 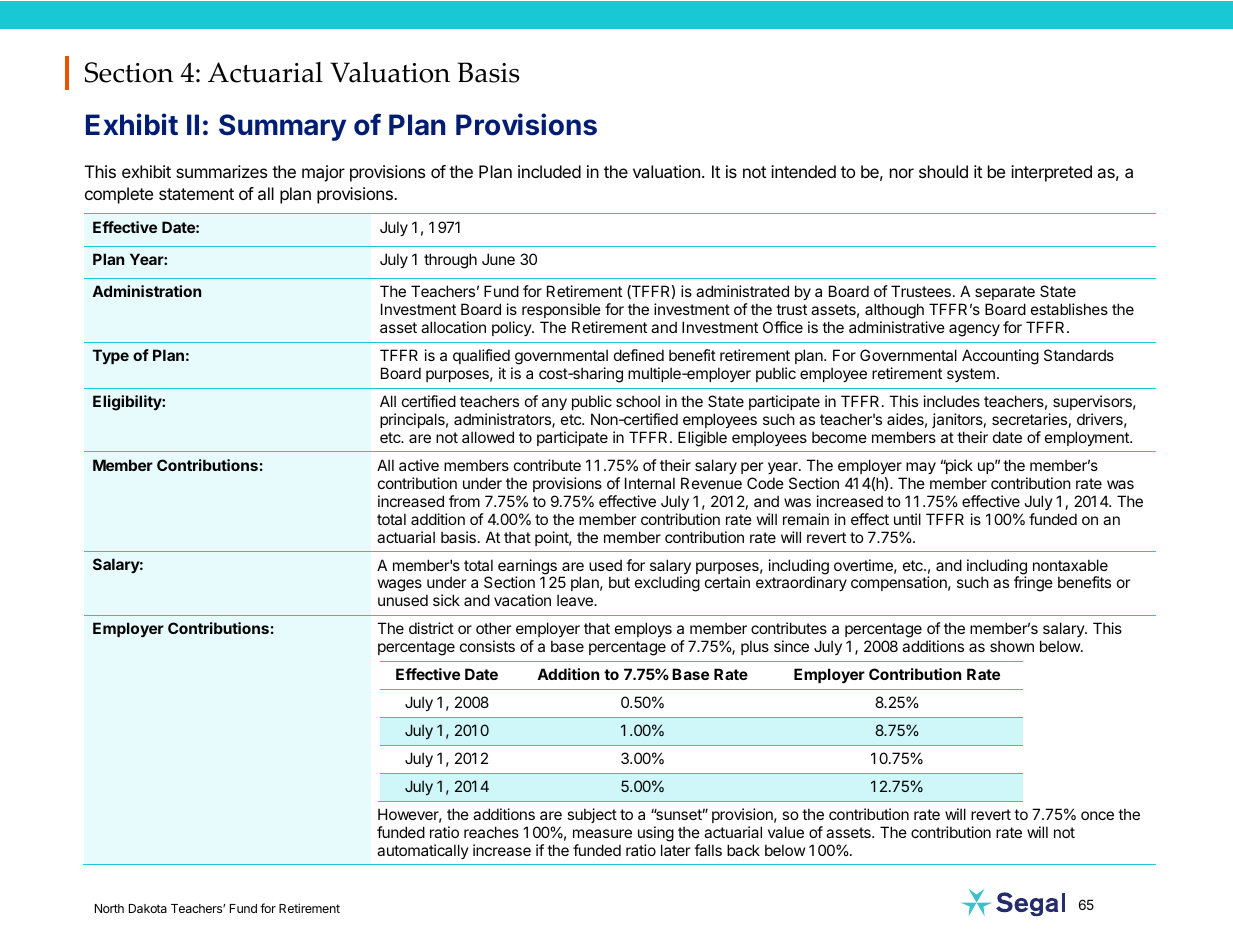 What do you see at coordinates (419, 465) in the image?
I see `active` at bounding box center [419, 465].
